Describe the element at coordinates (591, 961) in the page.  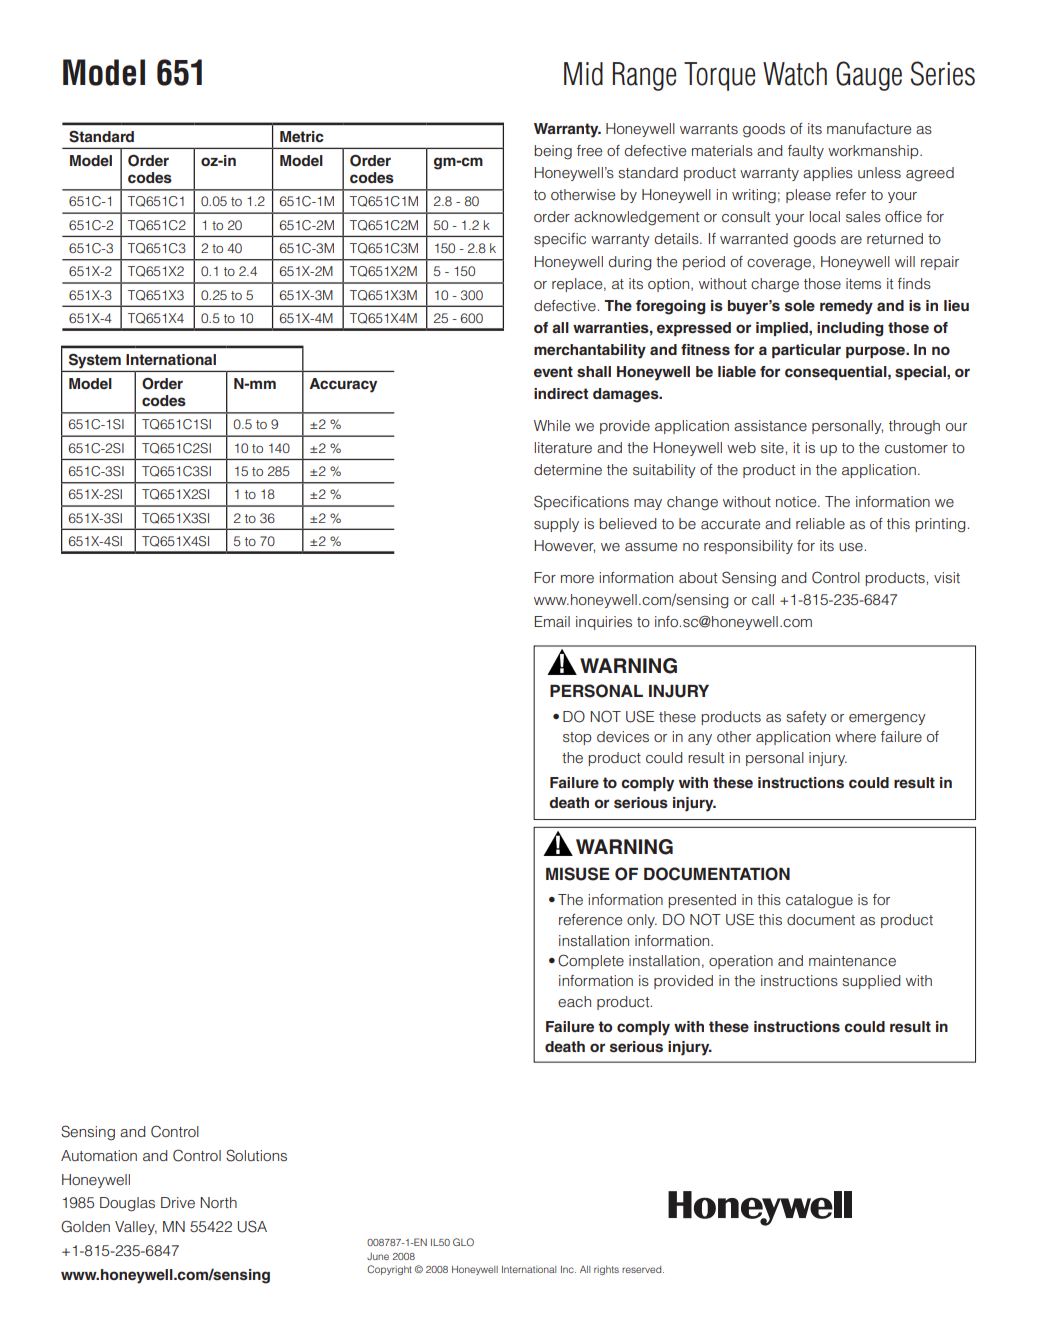
I see `Complete` at that location.
